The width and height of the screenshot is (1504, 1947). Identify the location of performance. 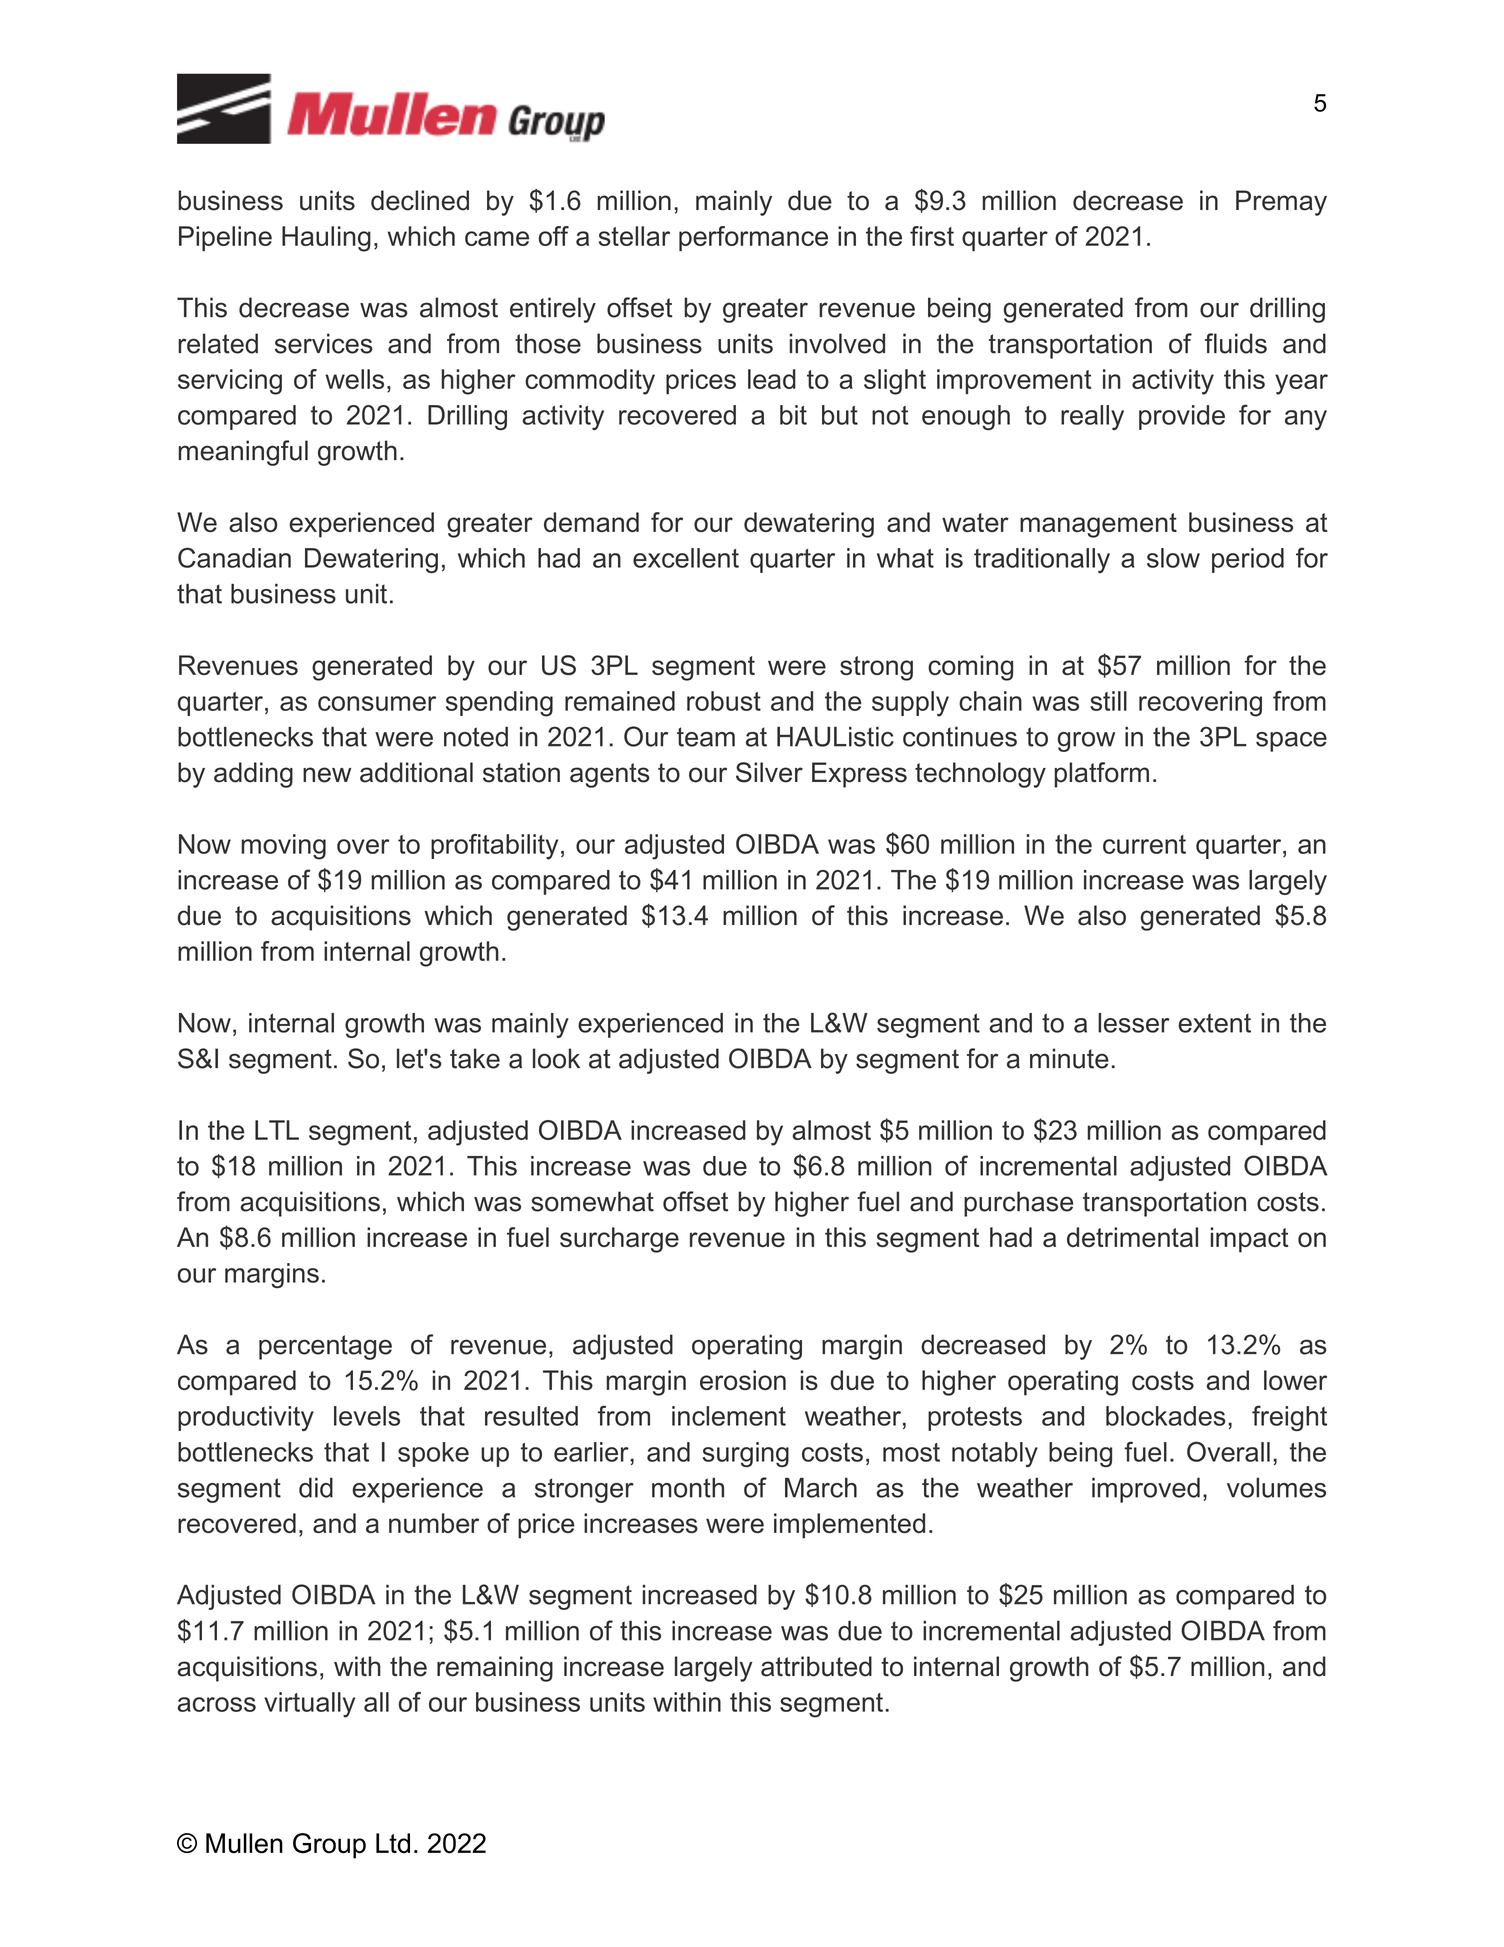
(753, 238).
